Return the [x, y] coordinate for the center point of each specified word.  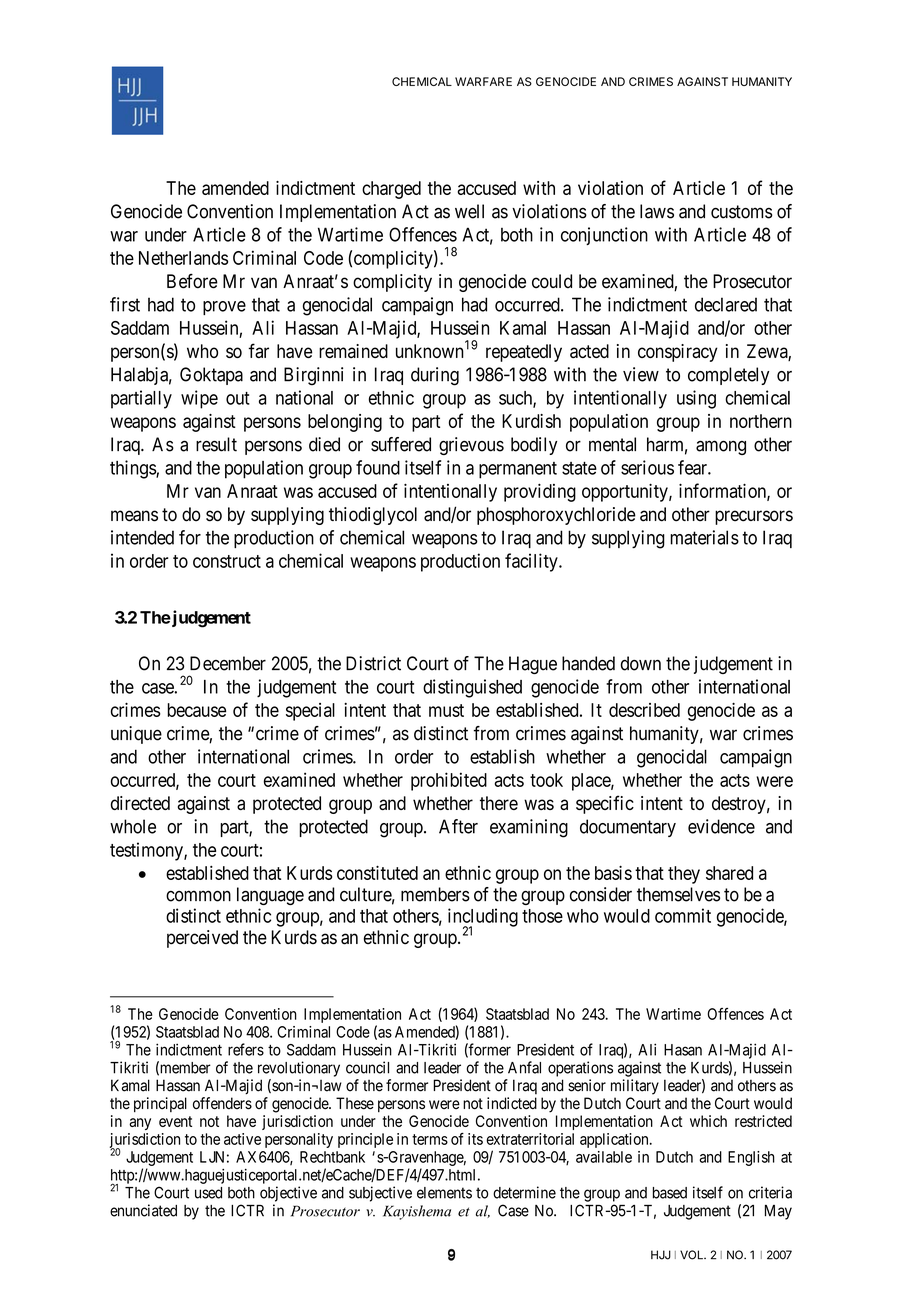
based [670, 1193]
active [242, 1139]
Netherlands [183, 258]
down [641, 663]
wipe [199, 399]
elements [444, 1193]
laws [657, 211]
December [228, 663]
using [696, 399]
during [435, 376]
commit [683, 915]
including [483, 918]
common [198, 896]
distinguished [472, 688]
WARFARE [483, 81]
